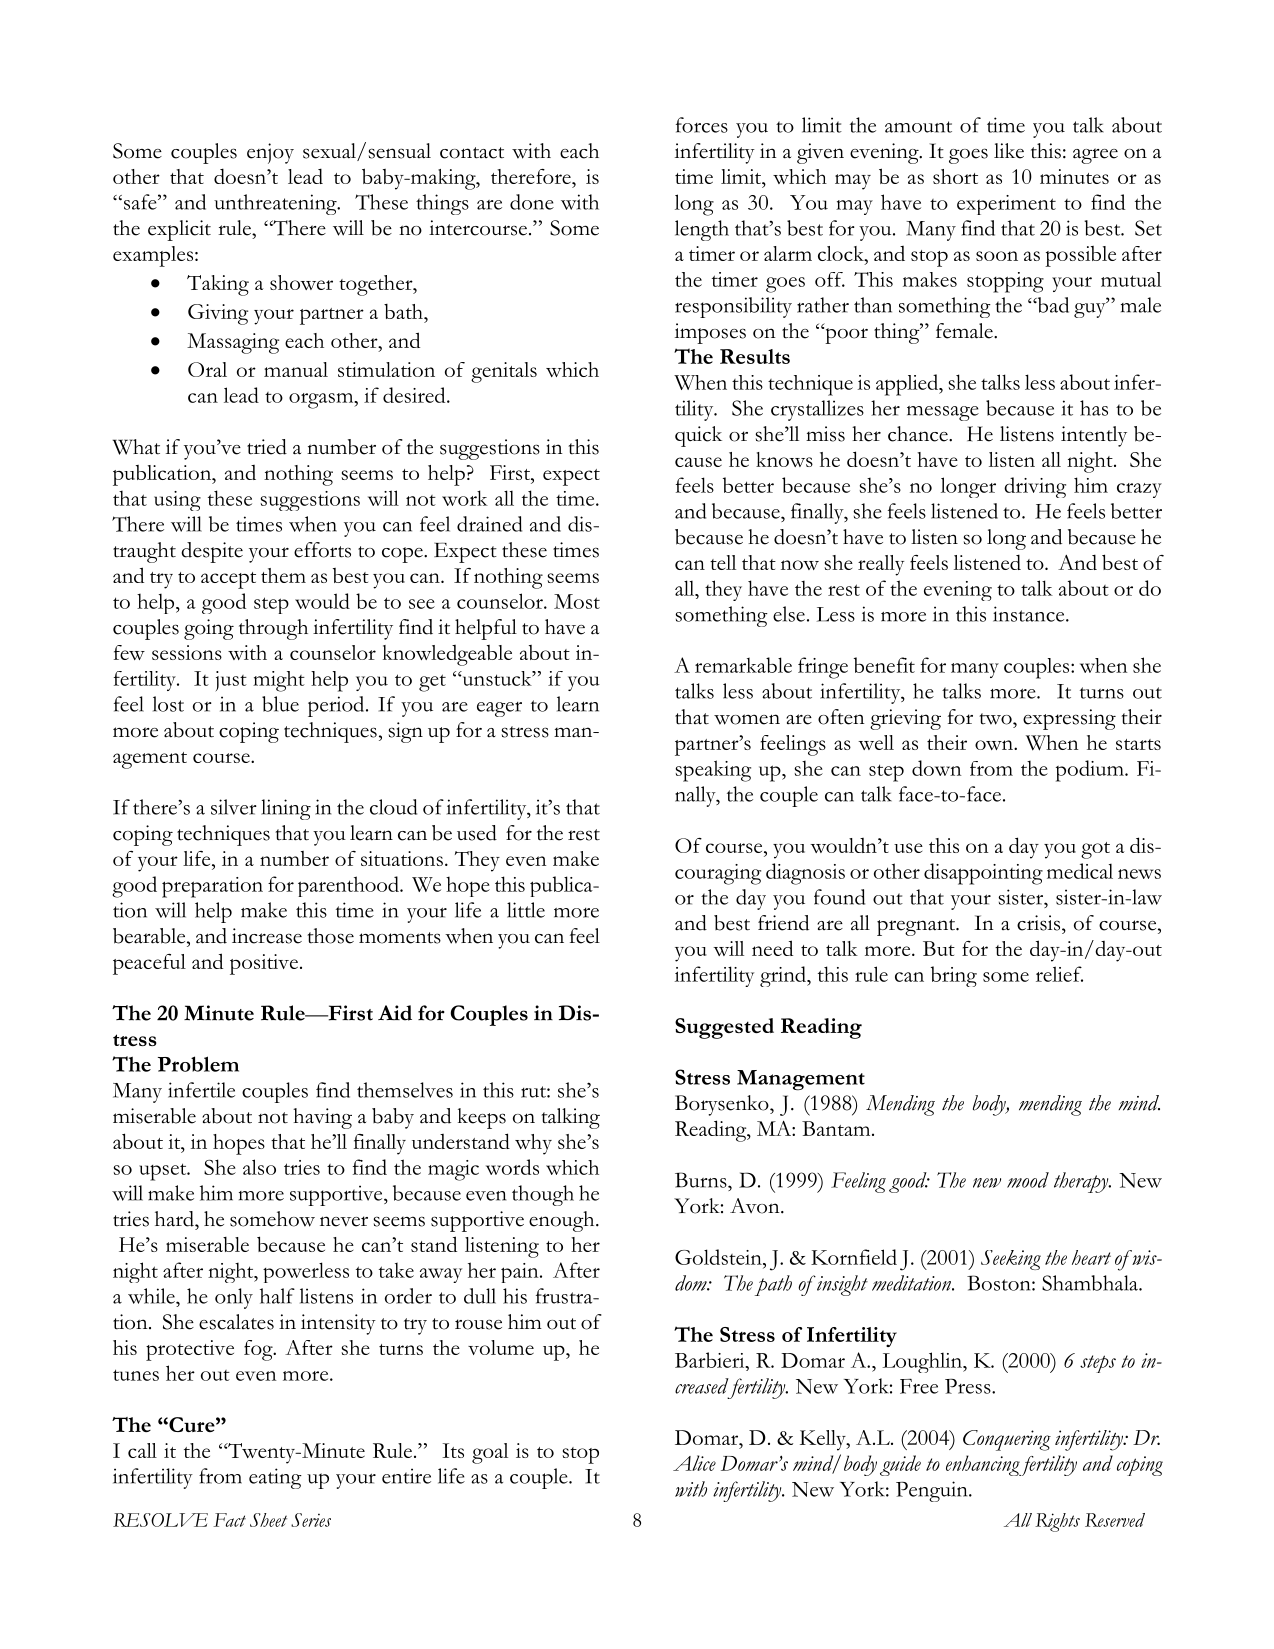 The image size is (1274, 1649). I want to click on eating, so click(275, 1478).
